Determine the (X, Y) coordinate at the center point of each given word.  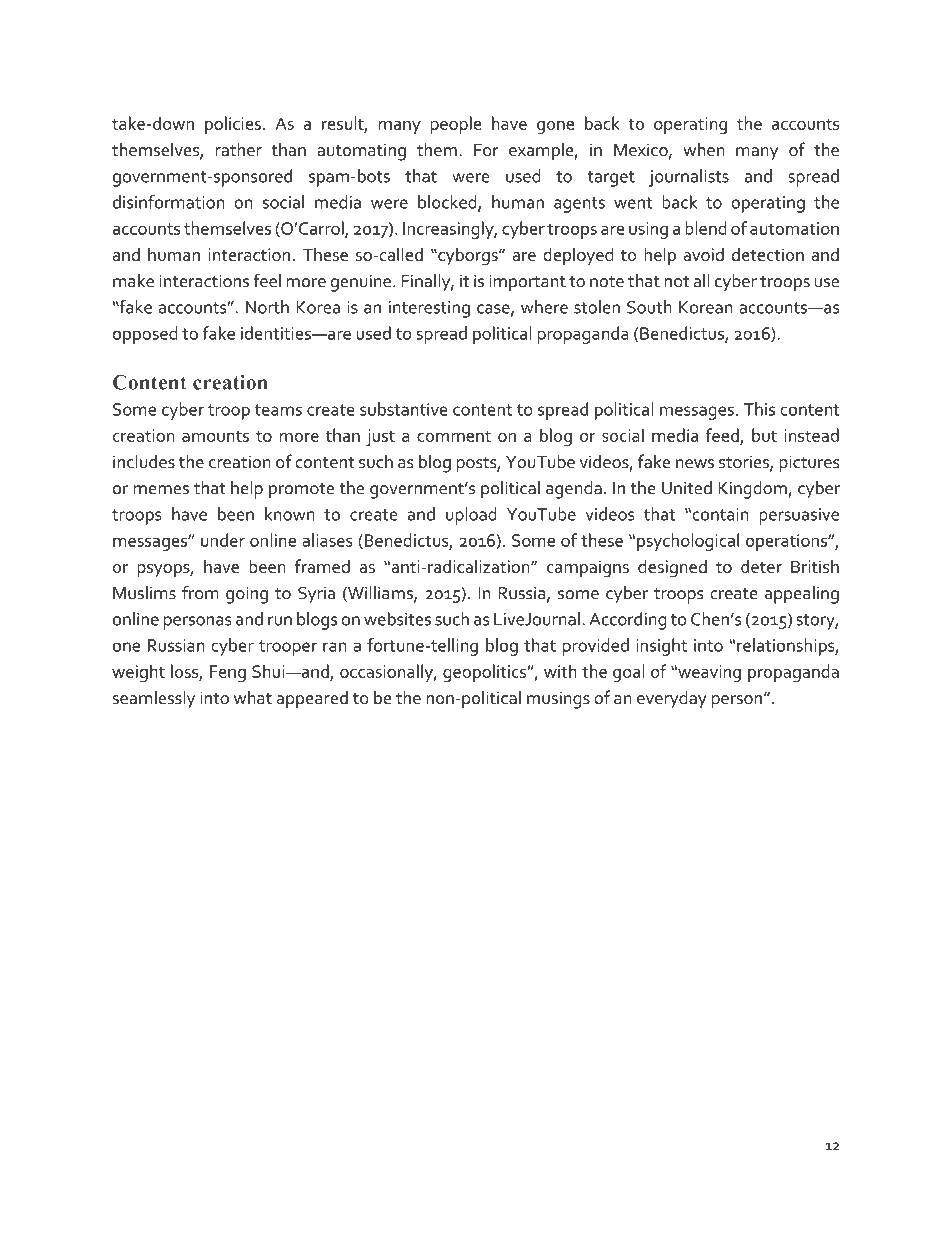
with (560, 671)
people (455, 125)
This (759, 409)
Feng (228, 674)
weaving (708, 674)
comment (454, 436)
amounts (215, 436)
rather (239, 149)
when (704, 149)
